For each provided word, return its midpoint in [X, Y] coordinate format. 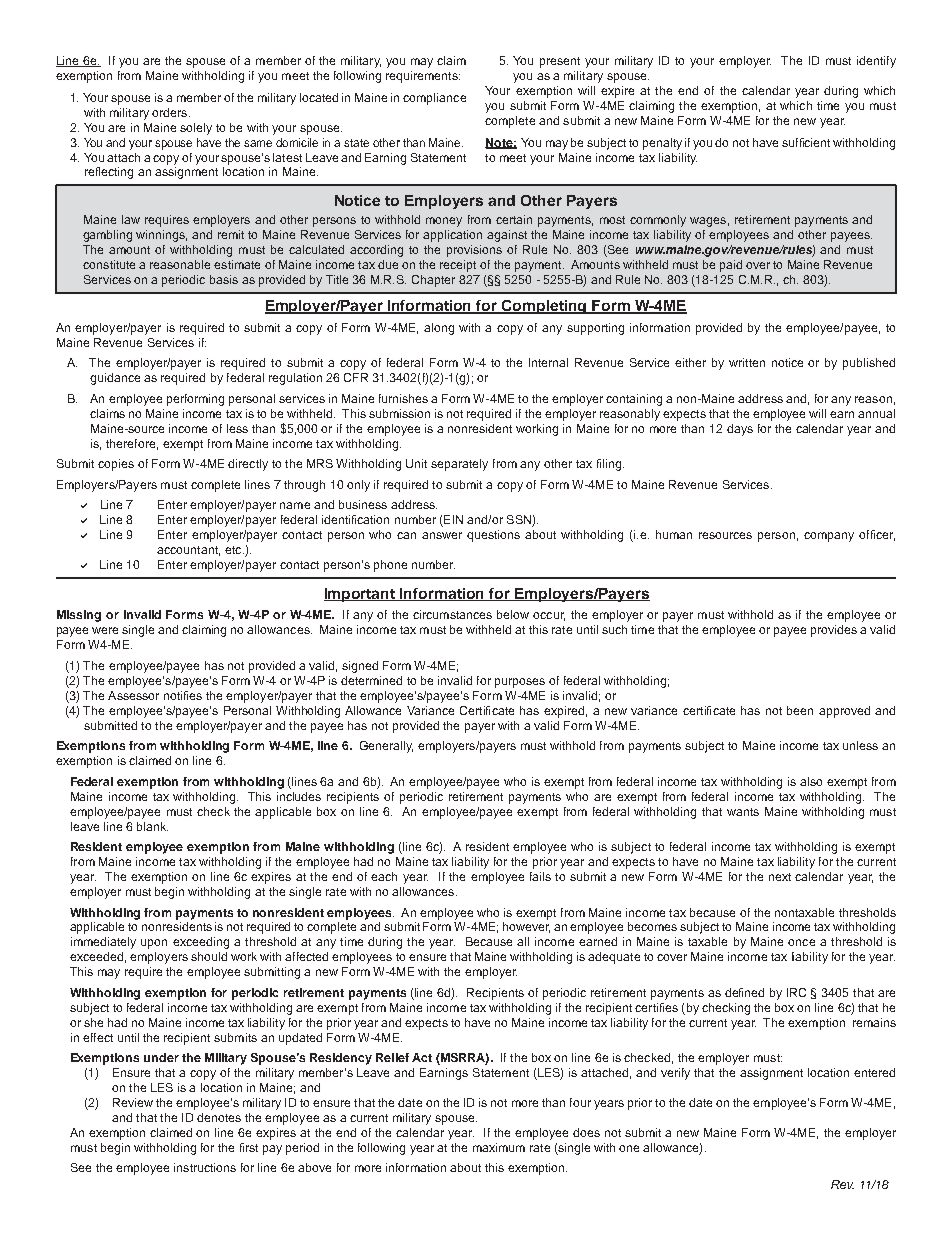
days [740, 430]
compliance [434, 99]
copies [116, 465]
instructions [205, 1167]
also [811, 781]
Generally [386, 747]
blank [152, 826]
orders [171, 112]
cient [817, 142]
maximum [499, 1147]
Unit [416, 463]
